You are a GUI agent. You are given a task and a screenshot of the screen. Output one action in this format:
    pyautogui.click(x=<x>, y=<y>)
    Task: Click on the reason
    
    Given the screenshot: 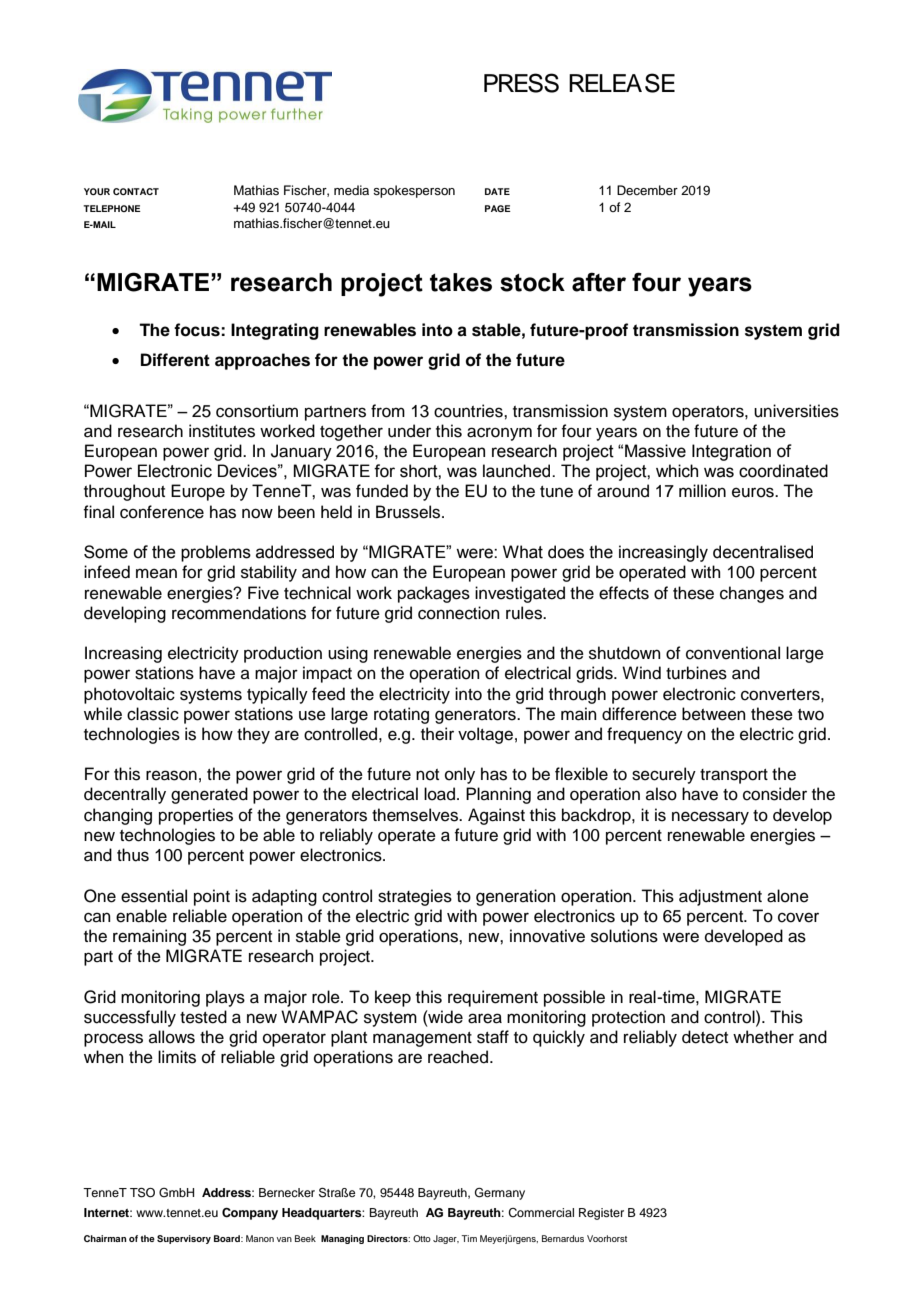 What is the action you would take?
    pyautogui.click(x=171, y=775)
